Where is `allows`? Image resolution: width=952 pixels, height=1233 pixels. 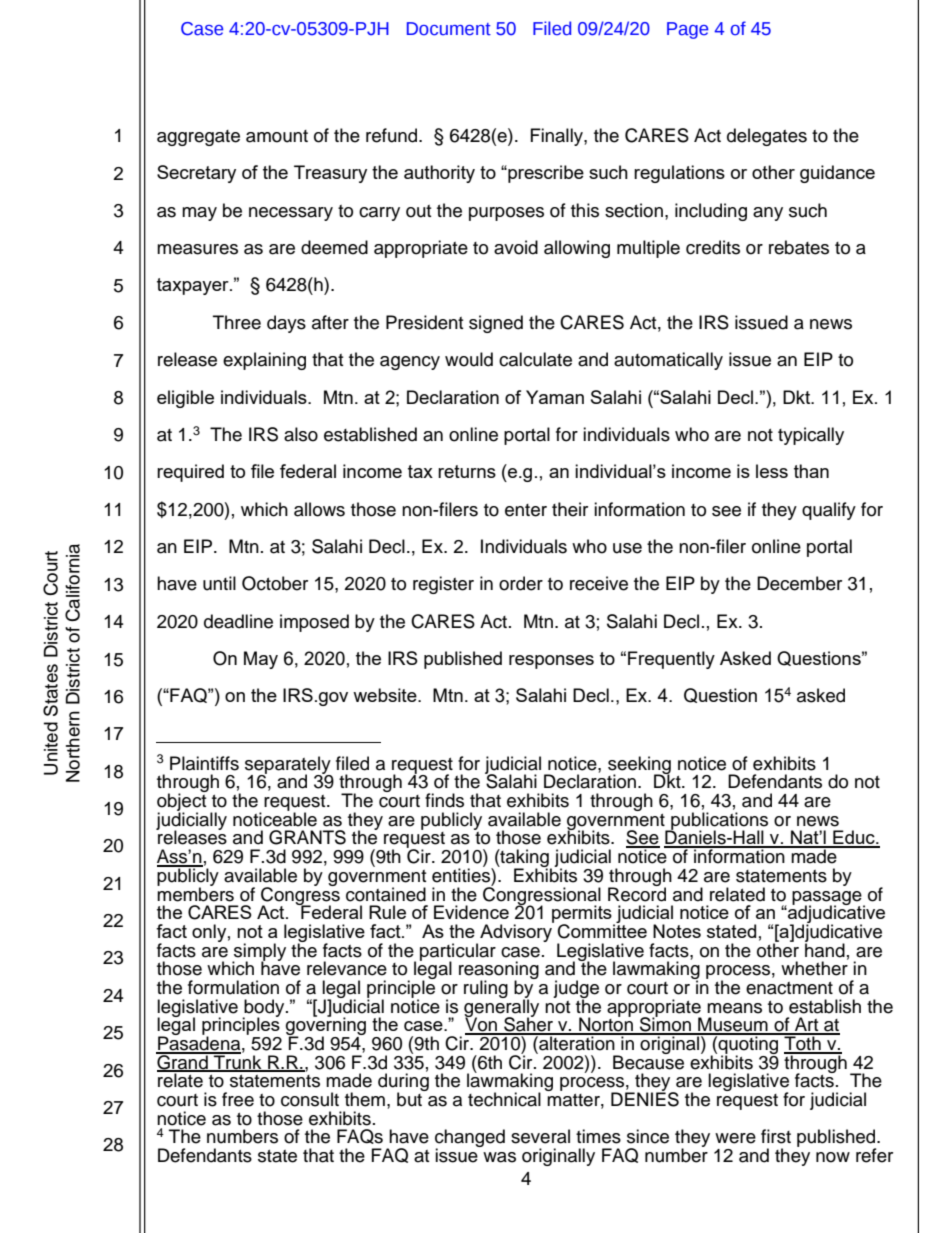
allows is located at coordinates (319, 509).
